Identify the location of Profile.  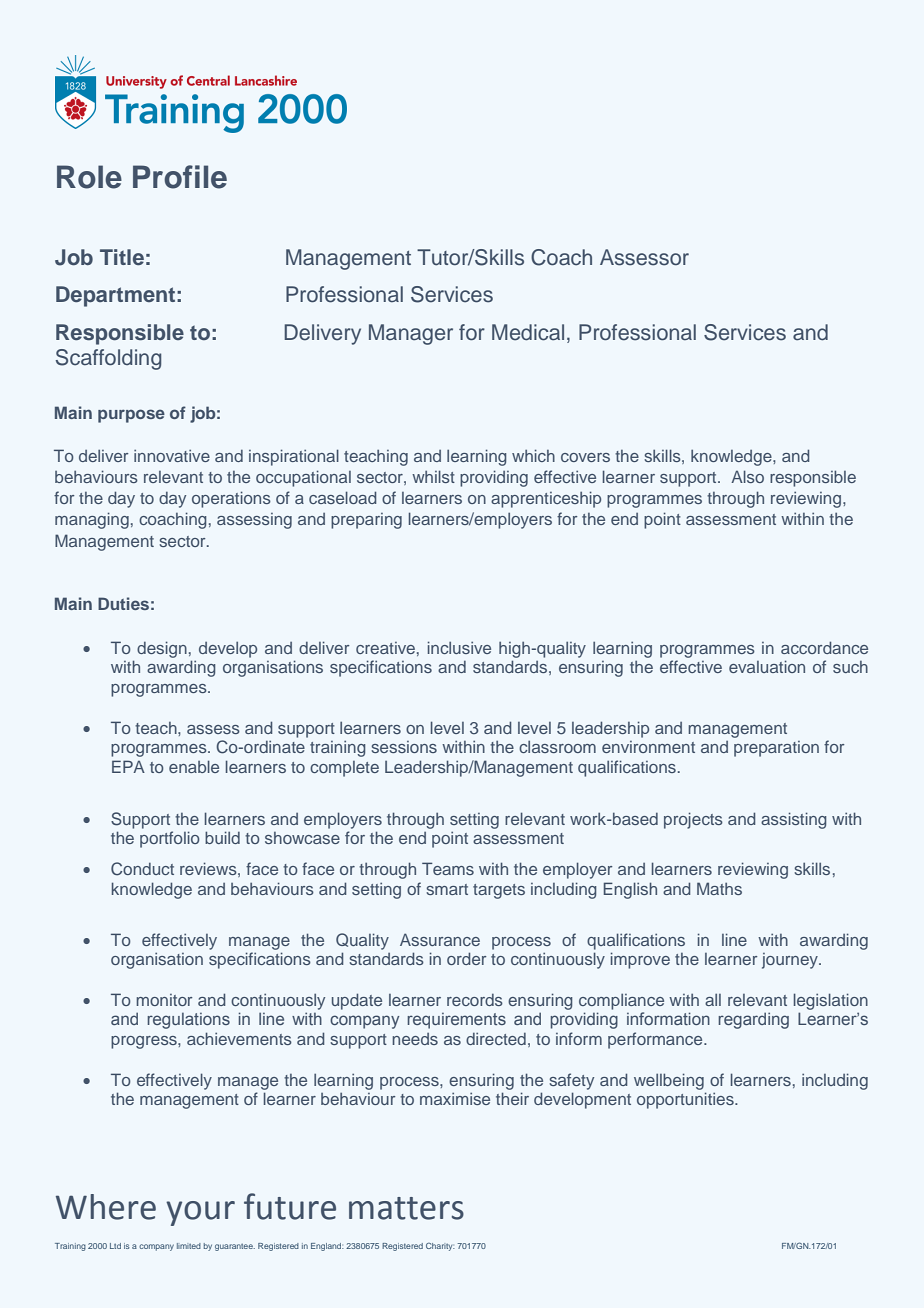
(180, 177).
